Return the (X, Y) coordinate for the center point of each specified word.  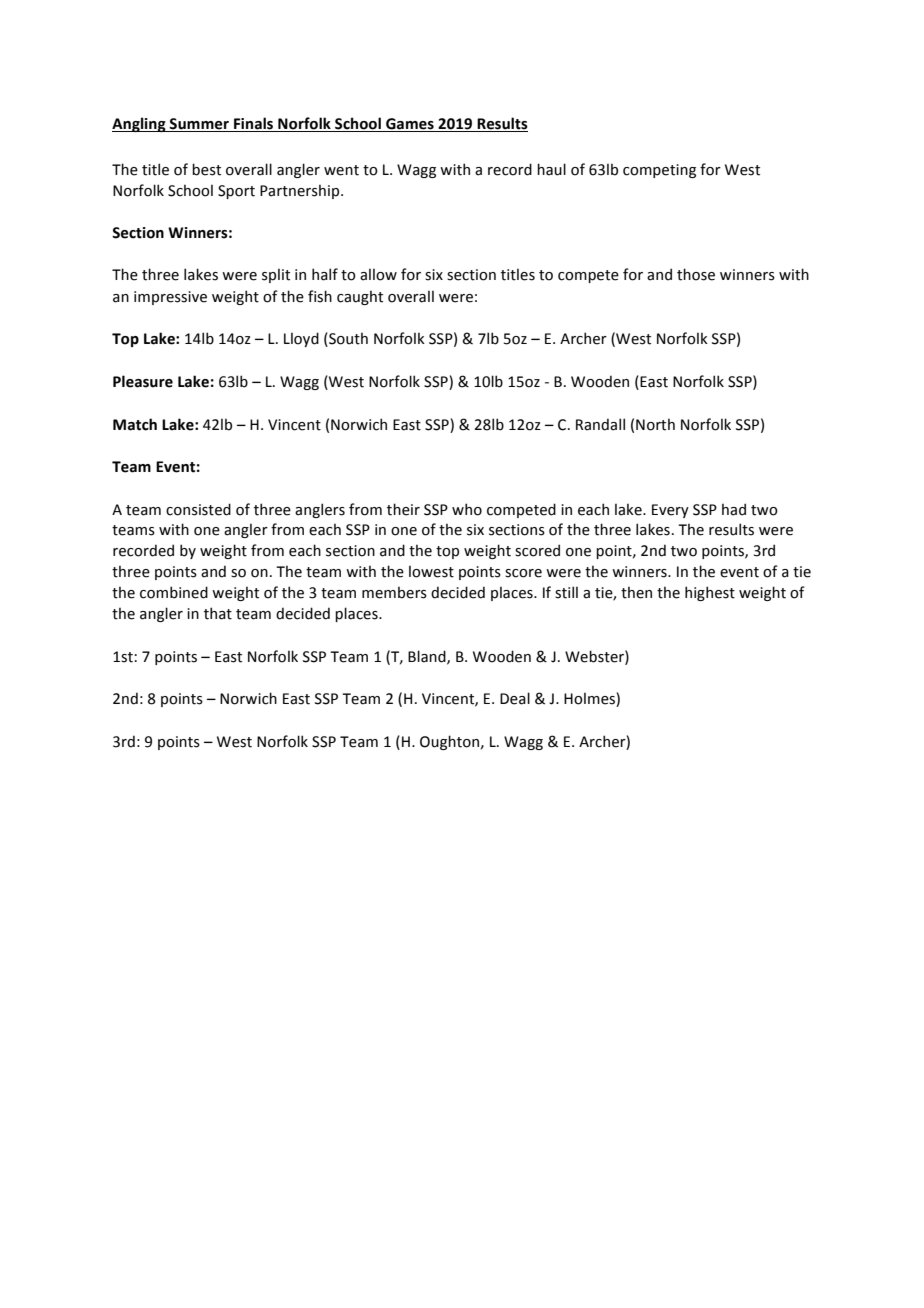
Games (410, 125)
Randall (600, 424)
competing (659, 171)
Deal (515, 698)
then (636, 592)
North (655, 424)
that (218, 613)
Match (135, 424)
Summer (199, 125)
